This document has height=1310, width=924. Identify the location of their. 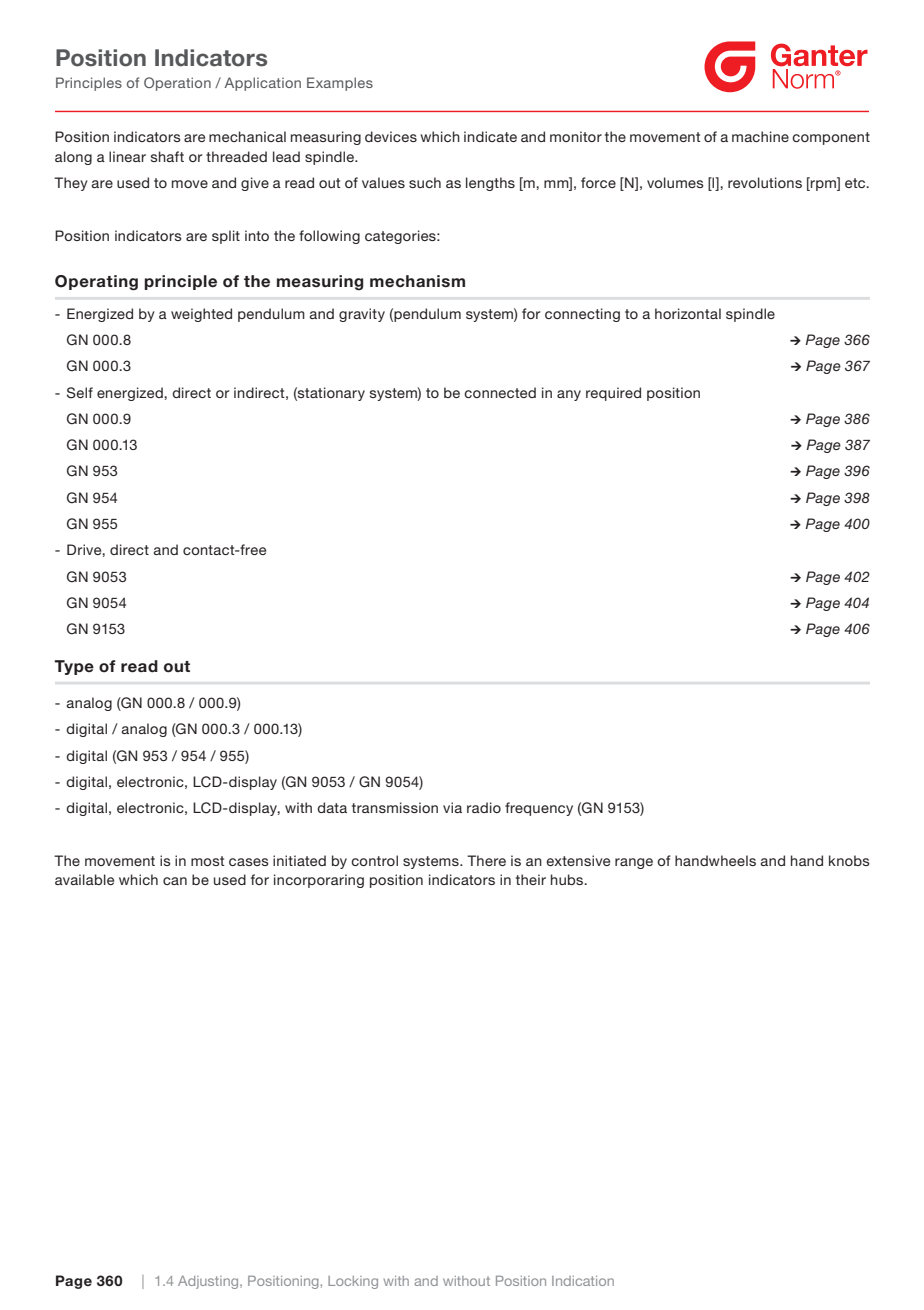
(531, 879).
